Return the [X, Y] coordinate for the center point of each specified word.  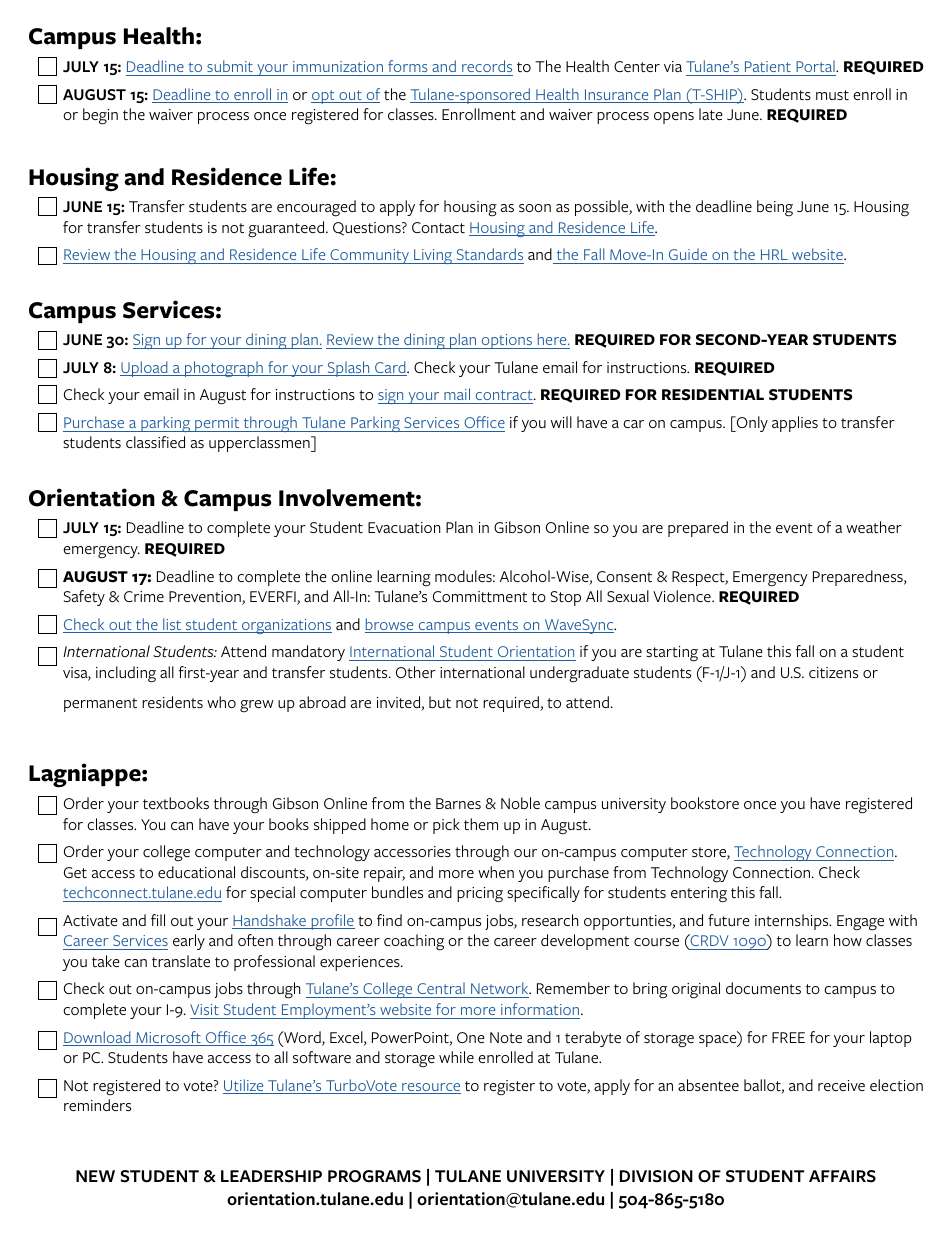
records [487, 66]
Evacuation [404, 528]
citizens [833, 672]
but [440, 702]
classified [155, 442]
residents [172, 702]
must [832, 95]
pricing [480, 895]
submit [230, 66]
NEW [95, 1176]
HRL [774, 254]
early [189, 942]
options [506, 341]
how [848, 940]
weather [874, 527]
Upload [145, 369]
